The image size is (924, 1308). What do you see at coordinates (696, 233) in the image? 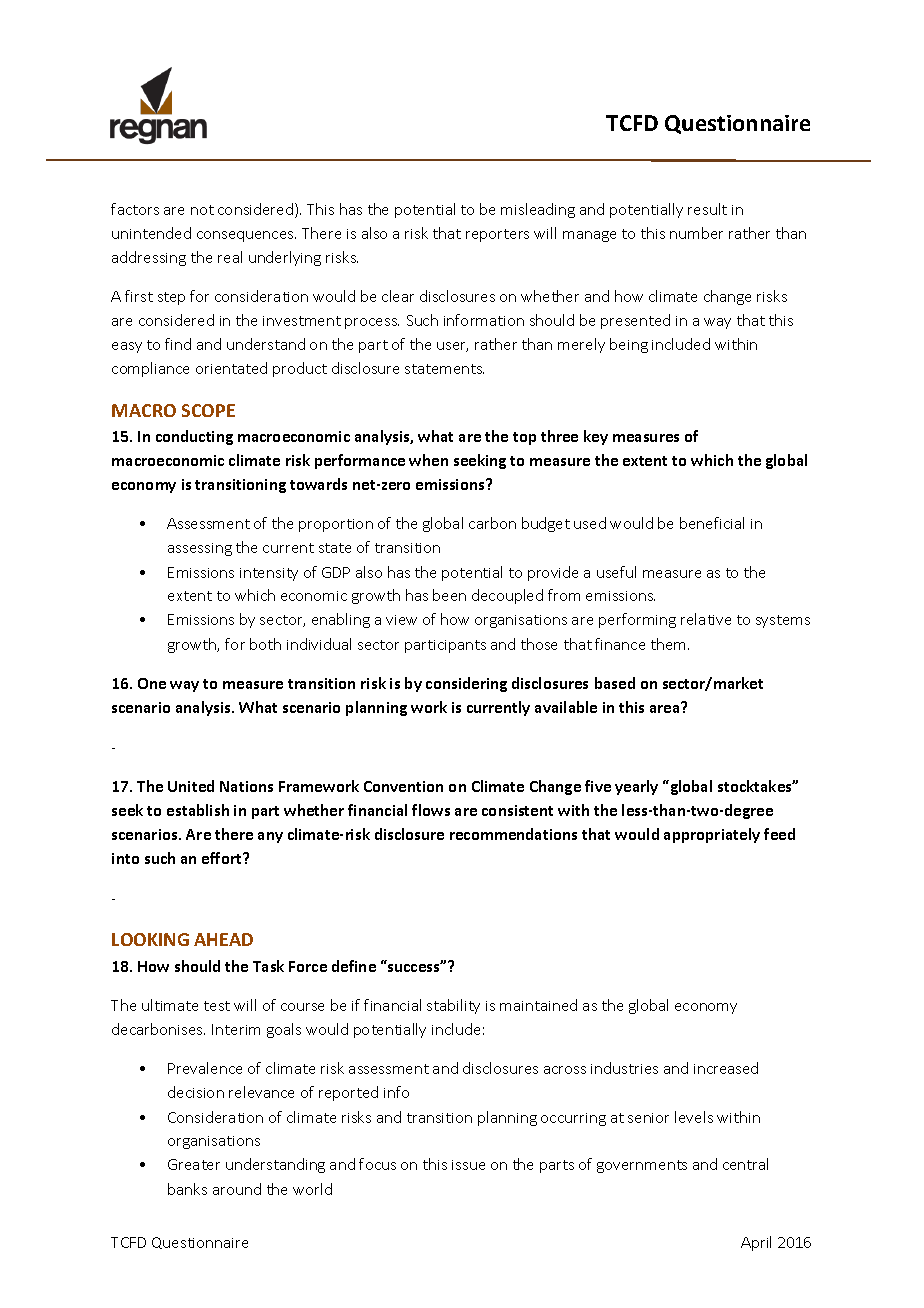
I see `number` at bounding box center [696, 233].
